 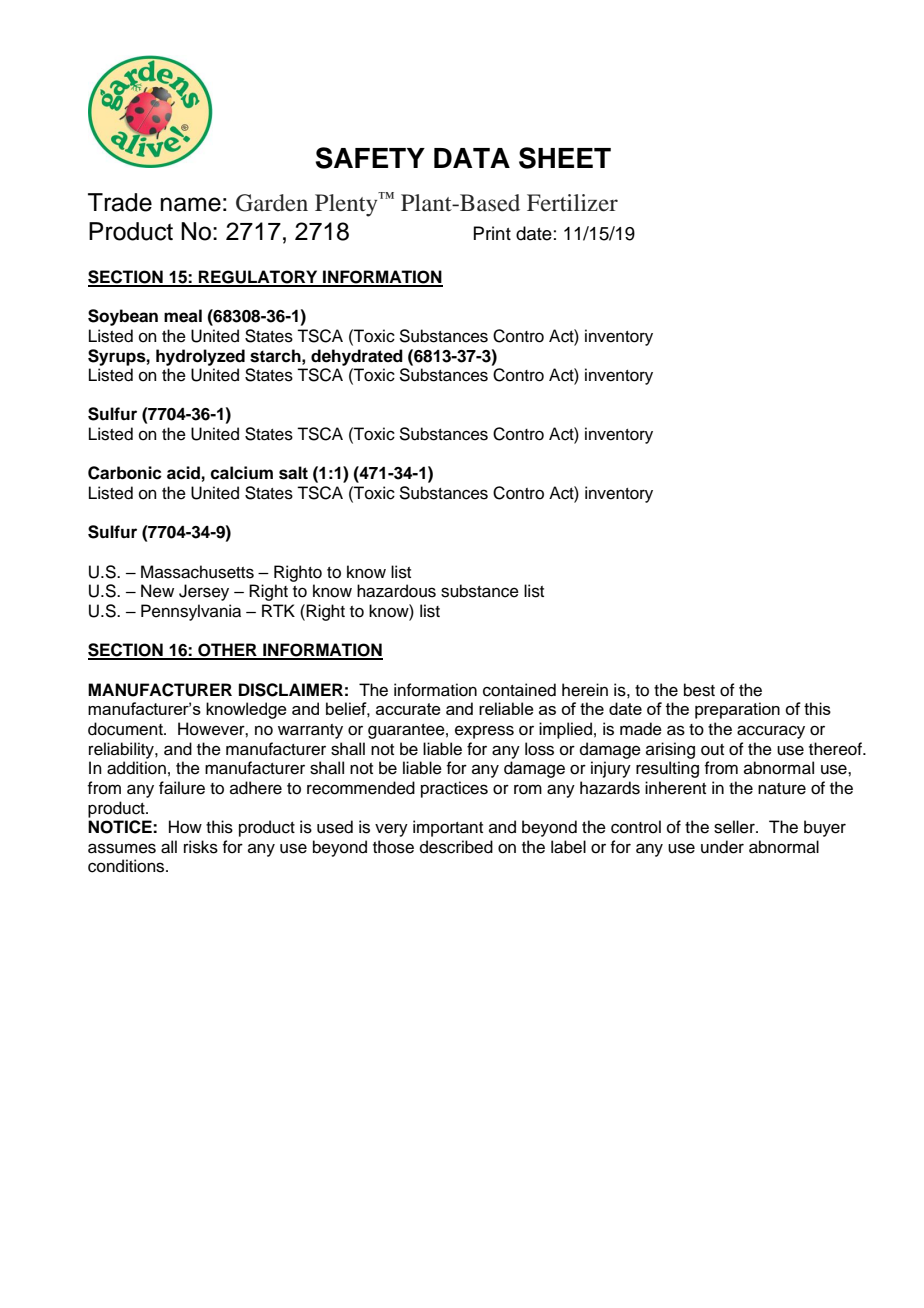 What do you see at coordinates (201, 847) in the screenshot?
I see `risks` at bounding box center [201, 847].
